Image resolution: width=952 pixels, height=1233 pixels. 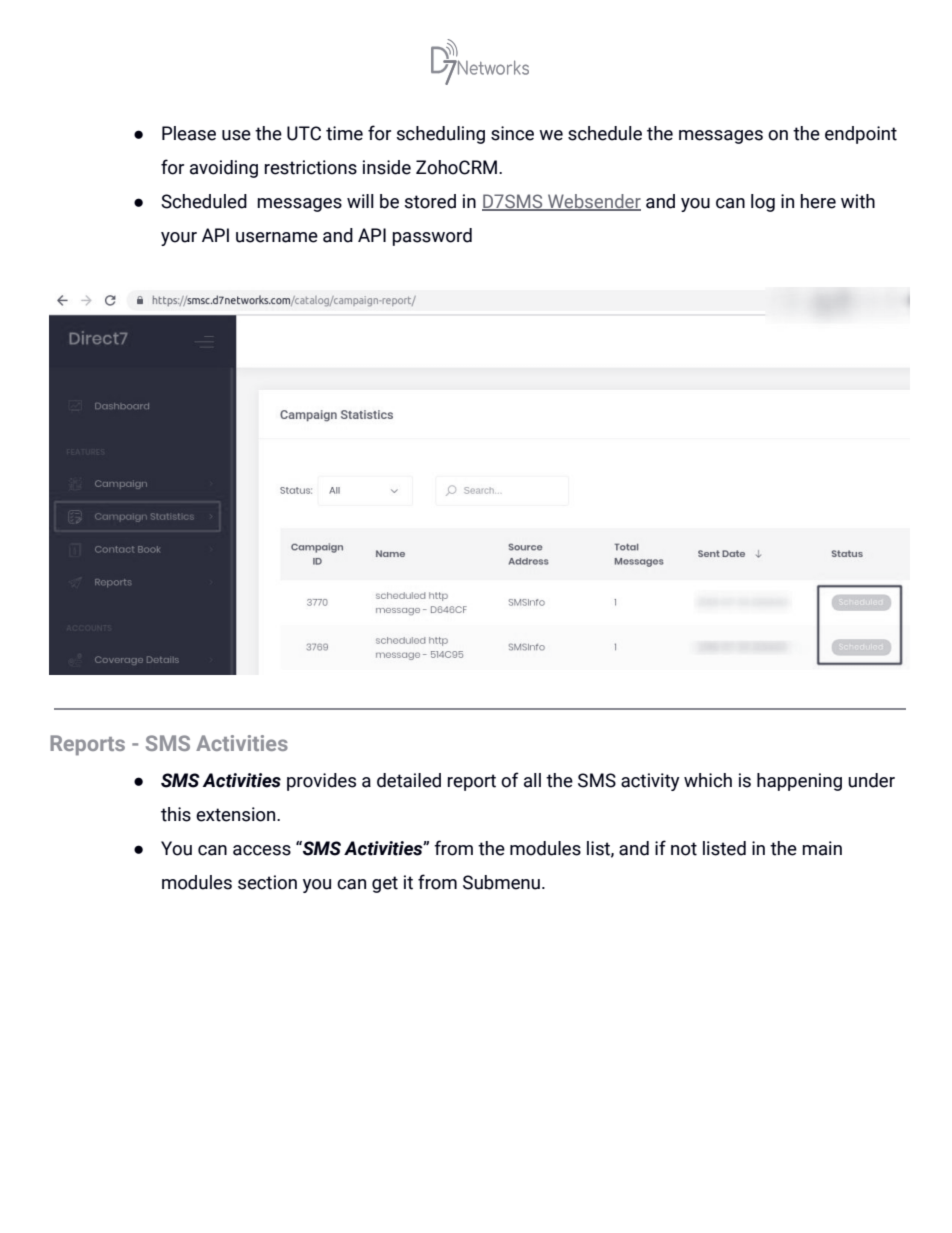 What do you see at coordinates (262, 850) in the screenshot?
I see `access` at bounding box center [262, 850].
